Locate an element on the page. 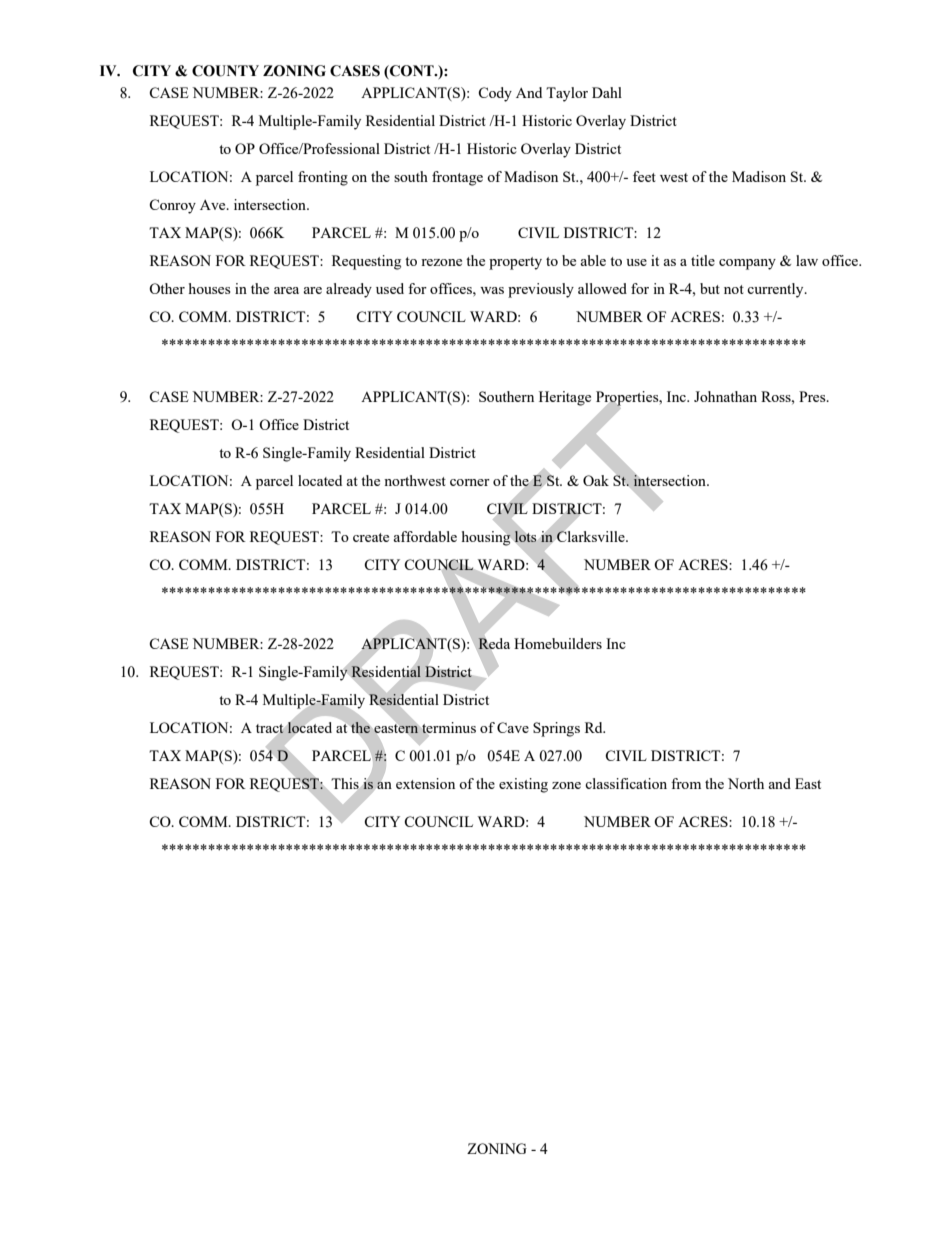  create is located at coordinates (371, 537).
